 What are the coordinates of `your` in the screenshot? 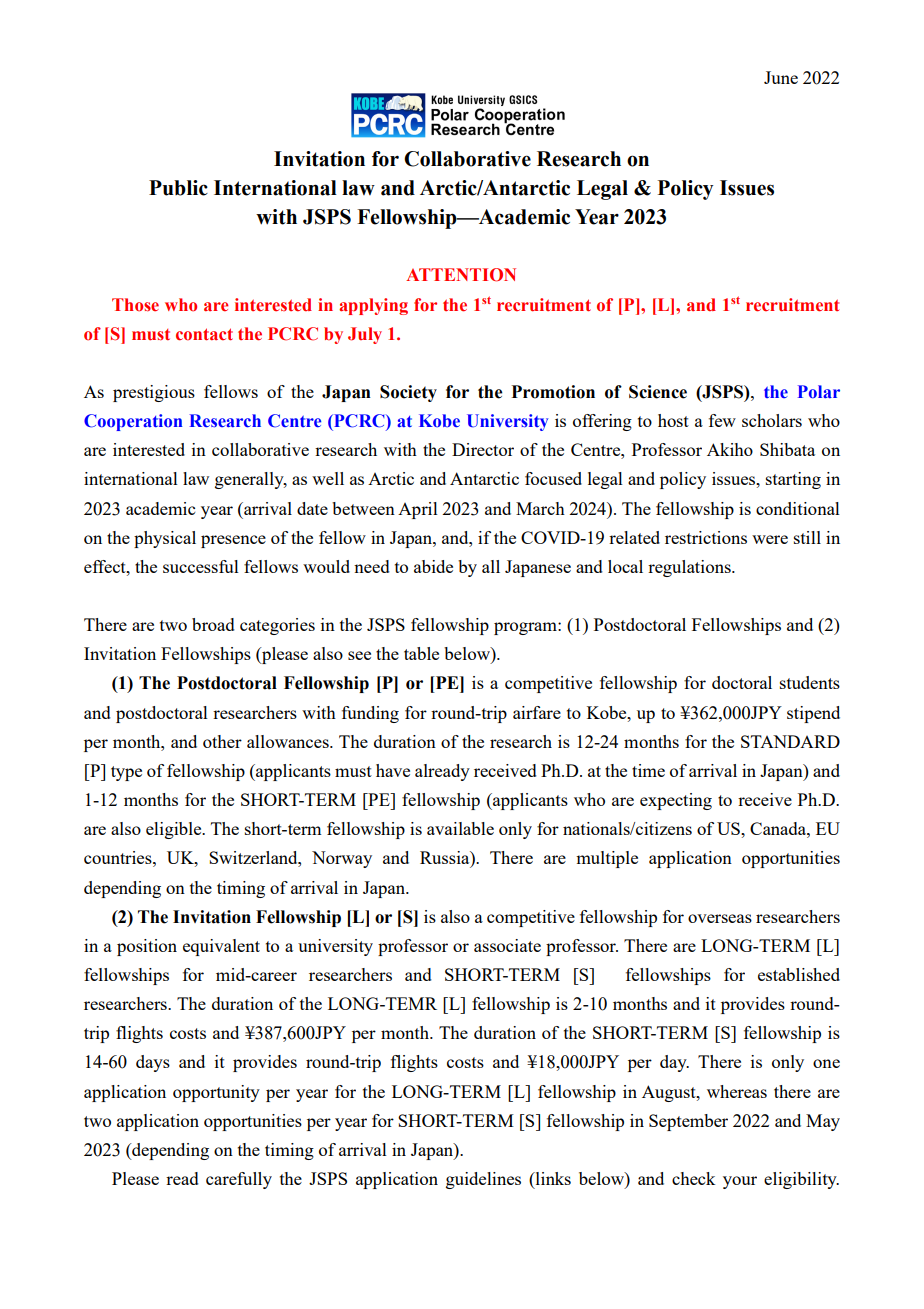 It's located at (740, 1182).
